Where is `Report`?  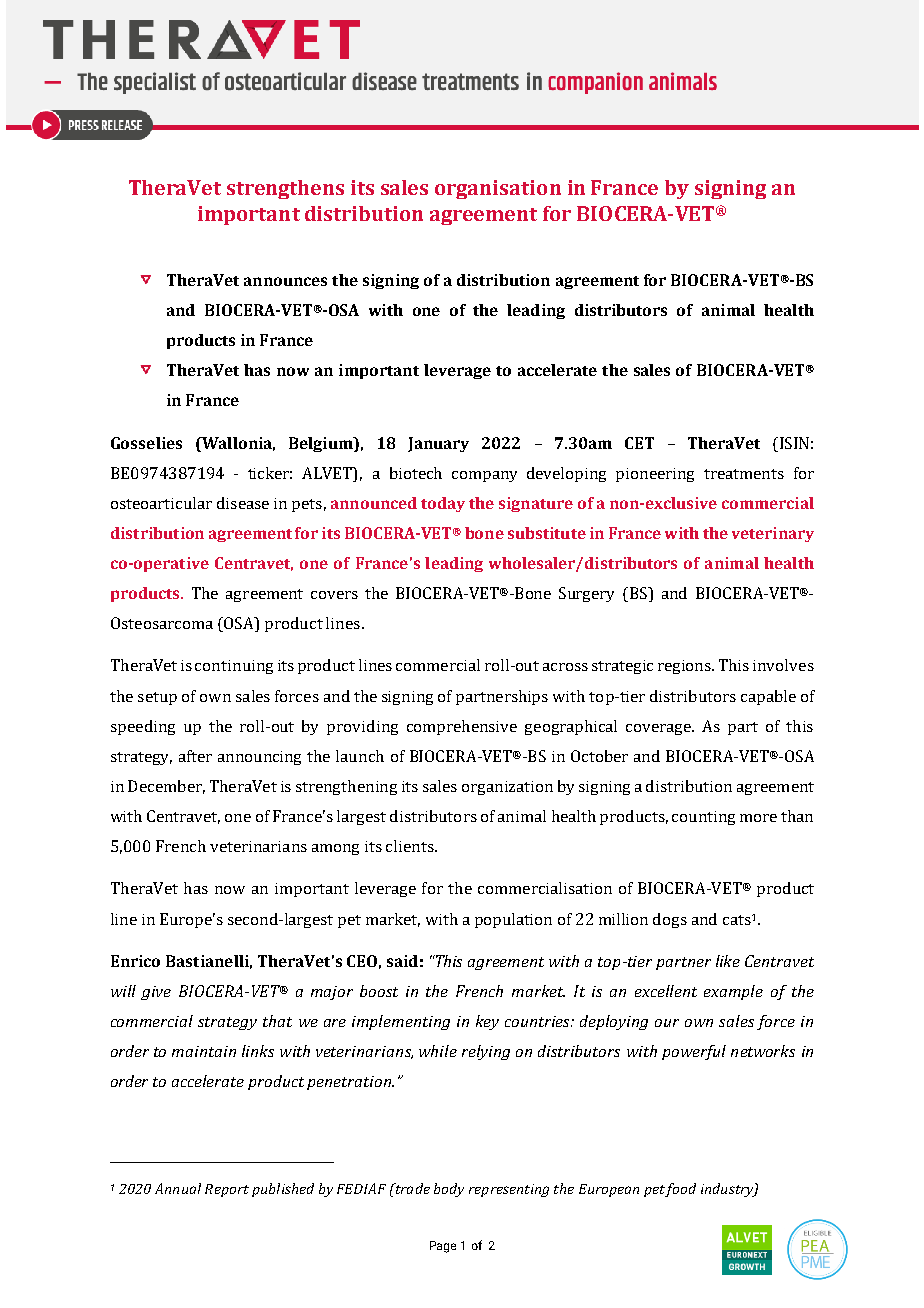 Report is located at coordinates (227, 1190).
